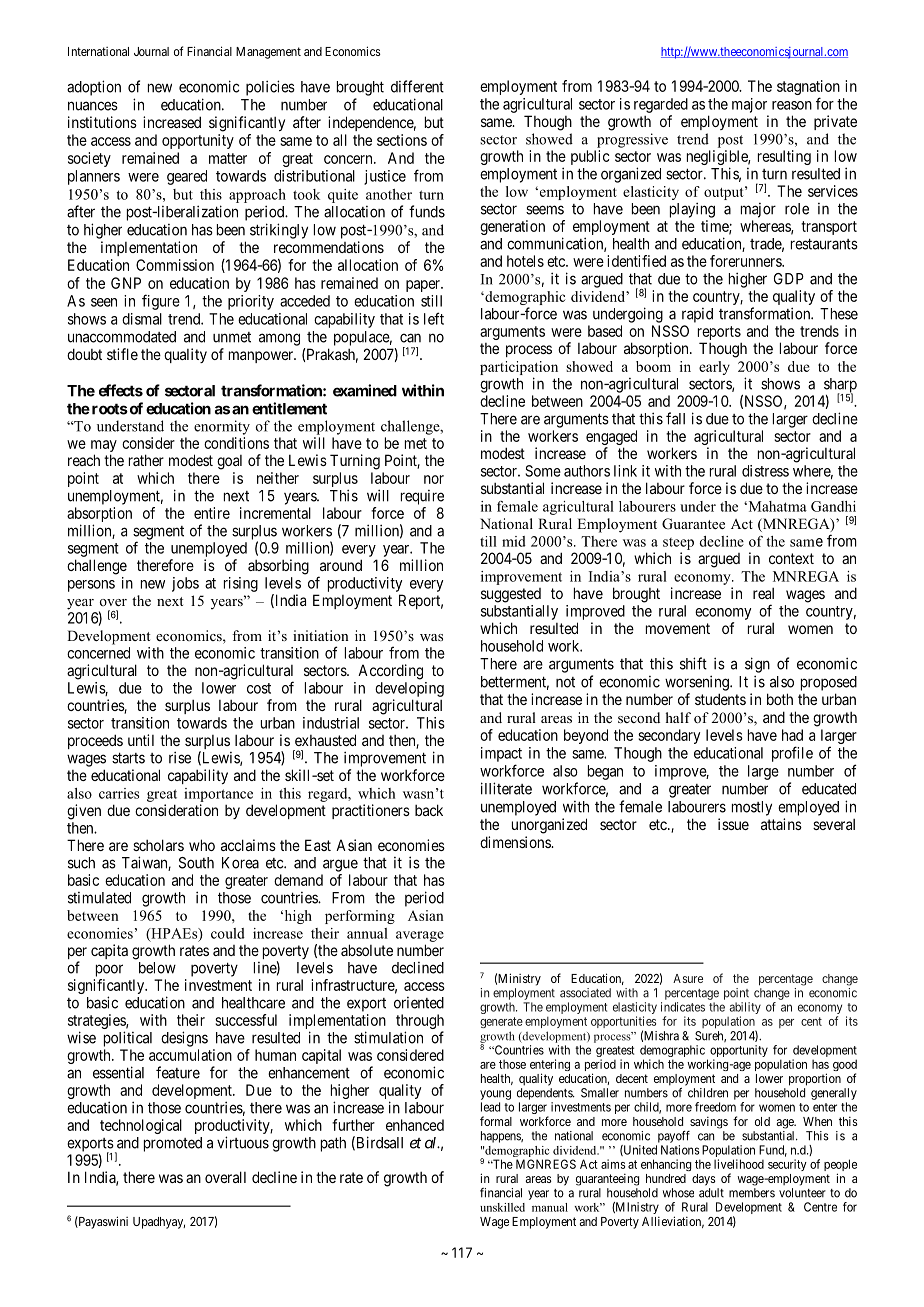 The height and width of the screenshot is (1307, 924). Describe the element at coordinates (417, 86) in the screenshot. I see `different` at that location.
